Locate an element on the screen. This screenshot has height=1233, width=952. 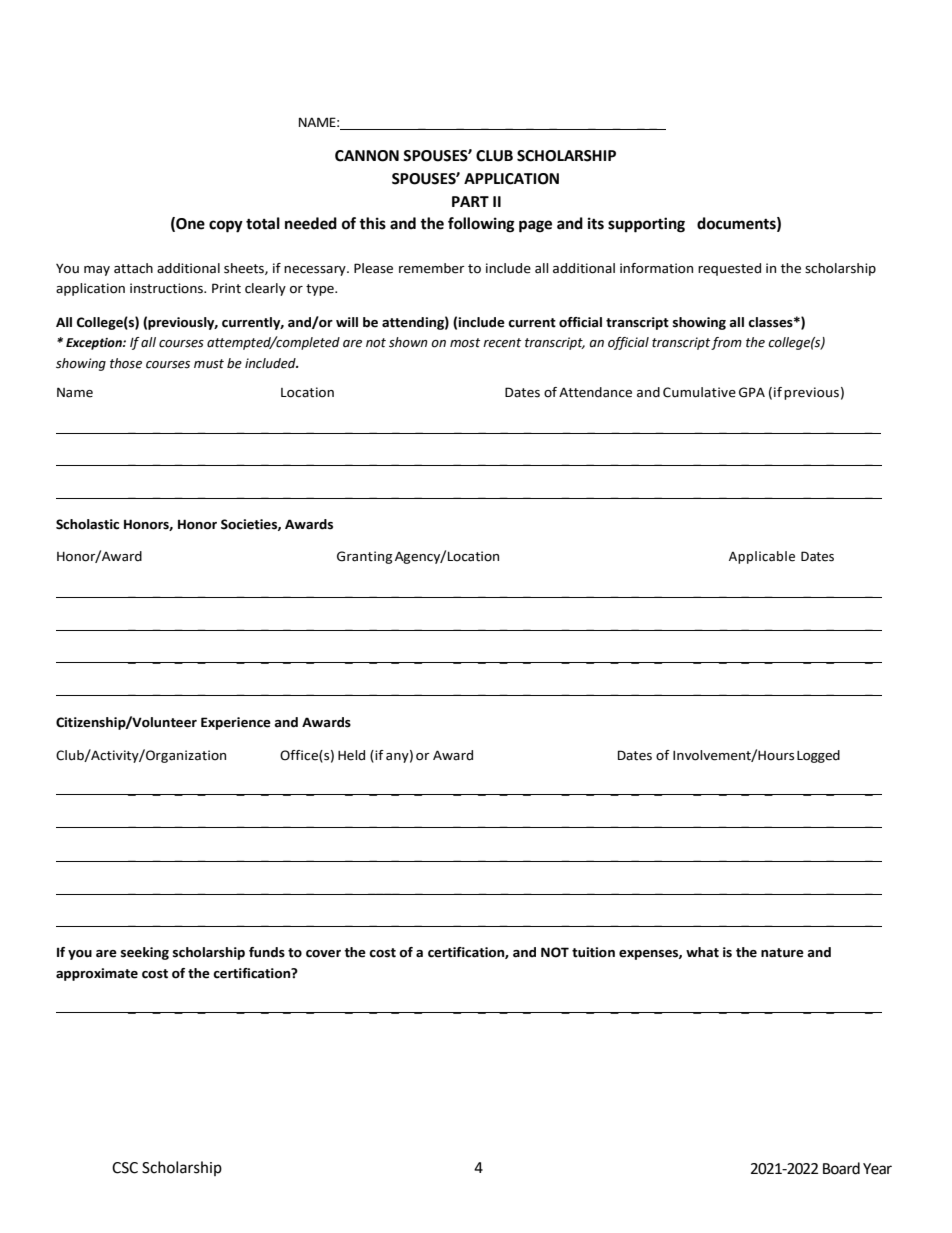
seeking is located at coordinates (145, 953).
